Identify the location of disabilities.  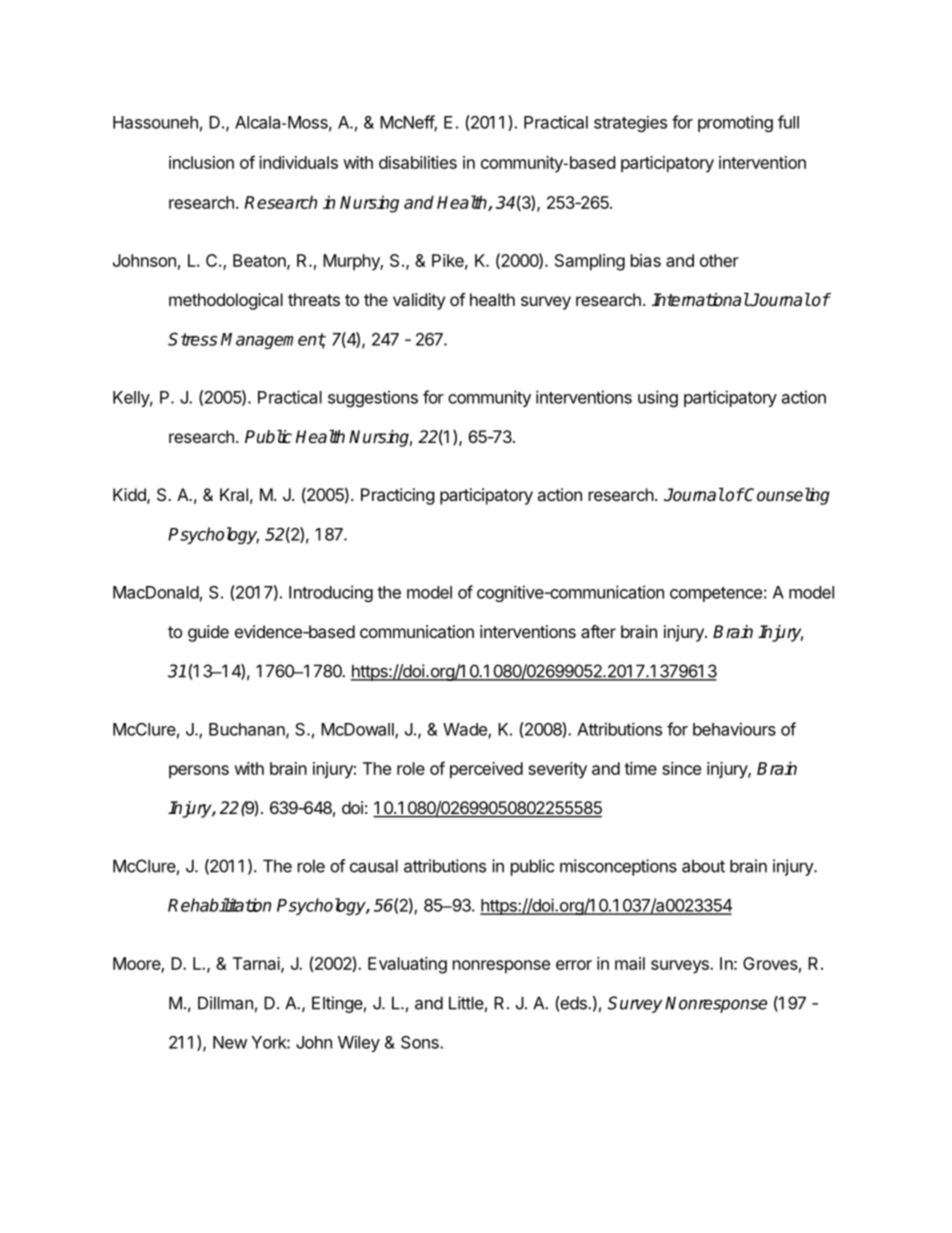
(418, 162).
